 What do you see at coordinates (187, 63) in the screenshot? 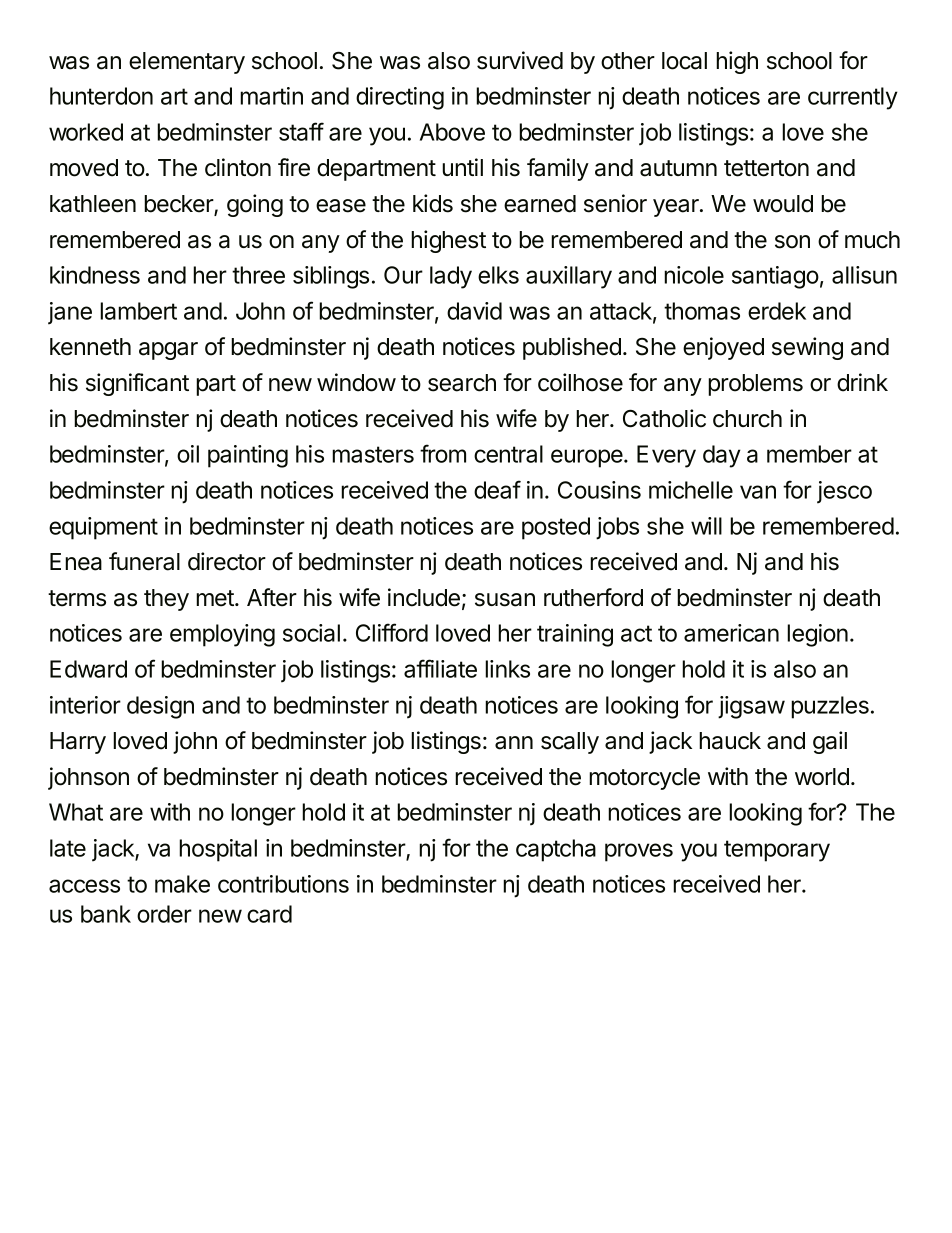
I see `elementary` at bounding box center [187, 63].
